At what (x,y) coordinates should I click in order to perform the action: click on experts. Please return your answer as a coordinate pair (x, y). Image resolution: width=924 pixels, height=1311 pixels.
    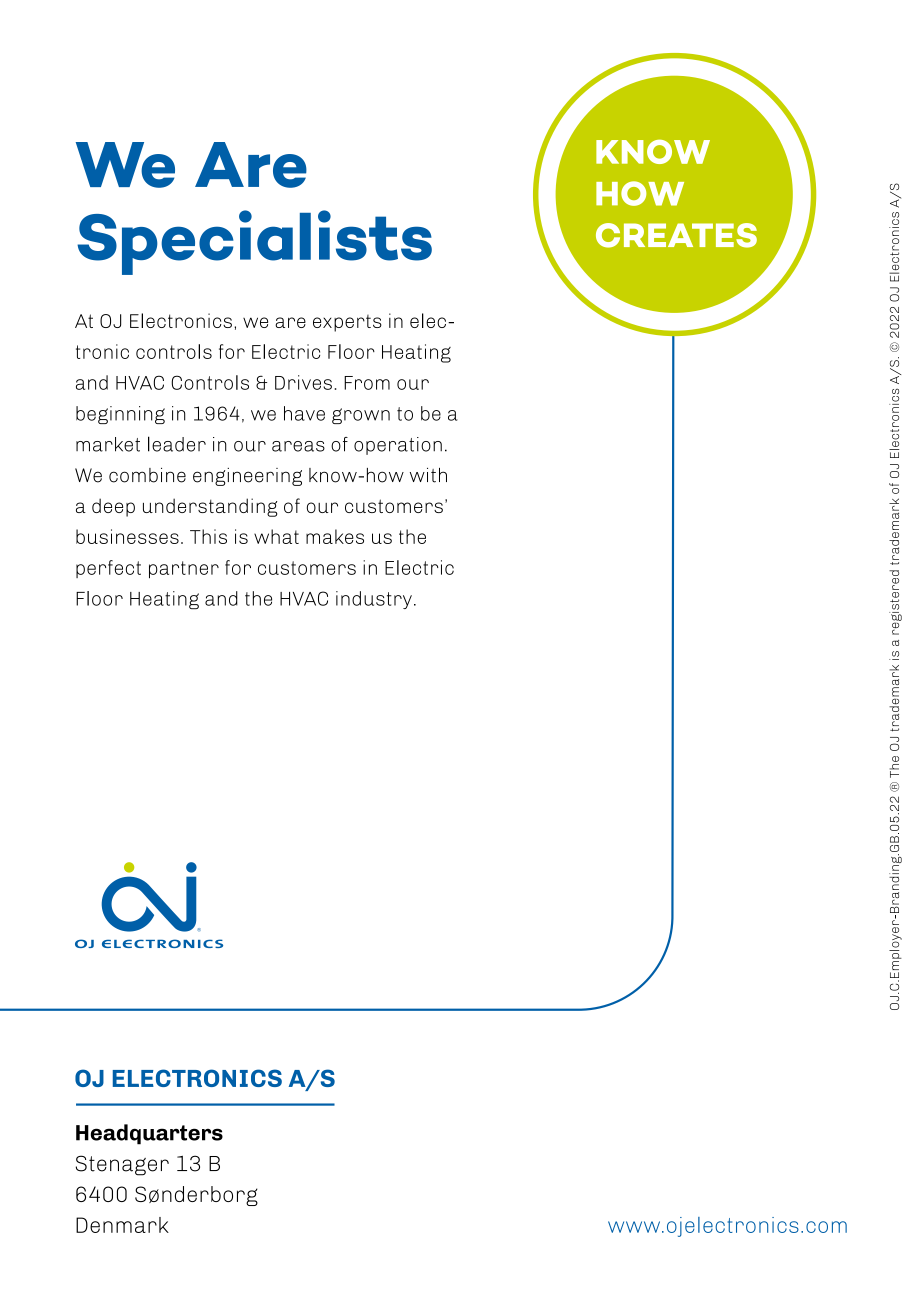
    Looking at the image, I should click on (347, 323).
